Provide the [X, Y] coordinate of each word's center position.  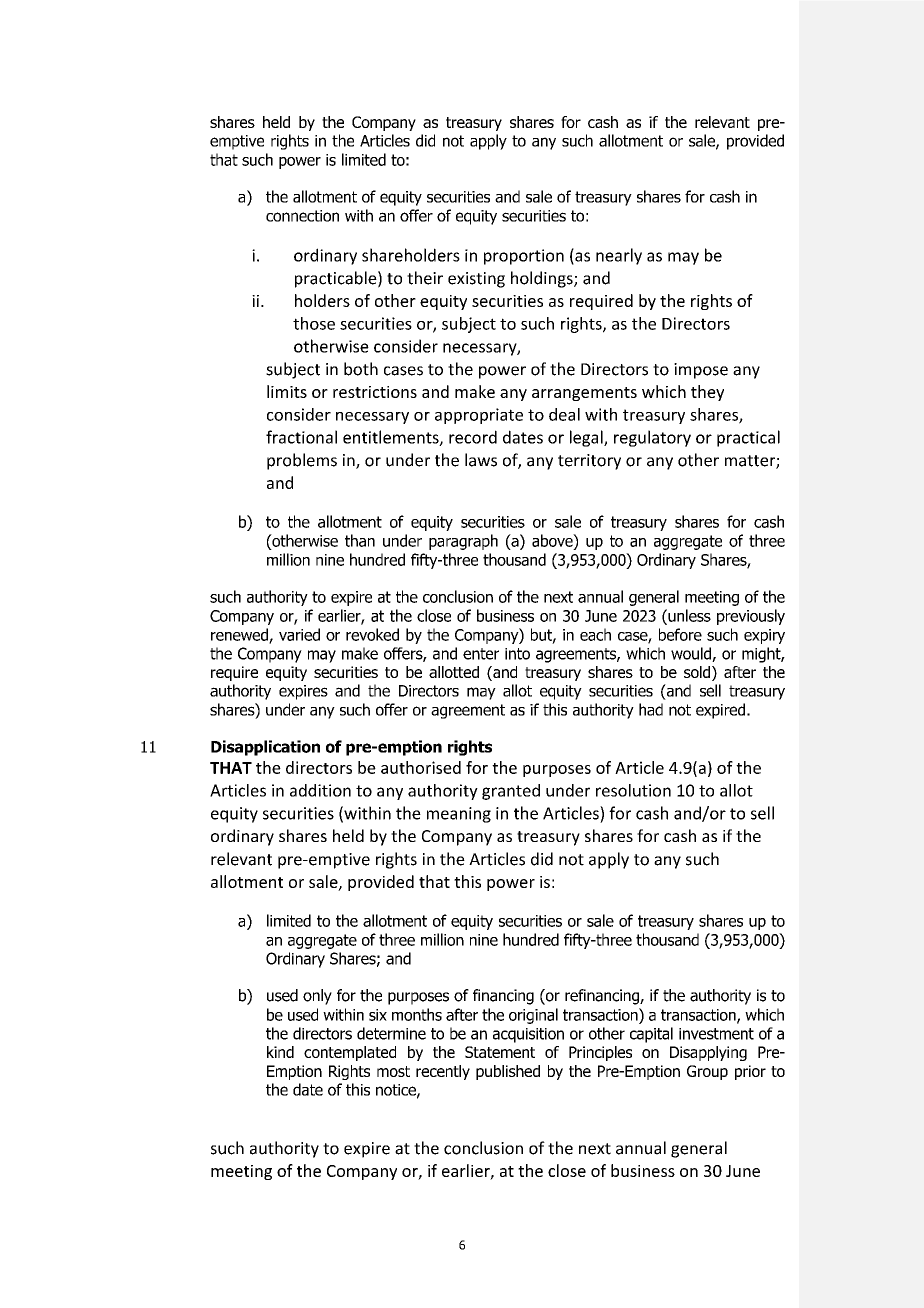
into [517, 654]
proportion [524, 257]
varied [299, 634]
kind [280, 1052]
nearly [619, 256]
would [692, 654]
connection [302, 216]
